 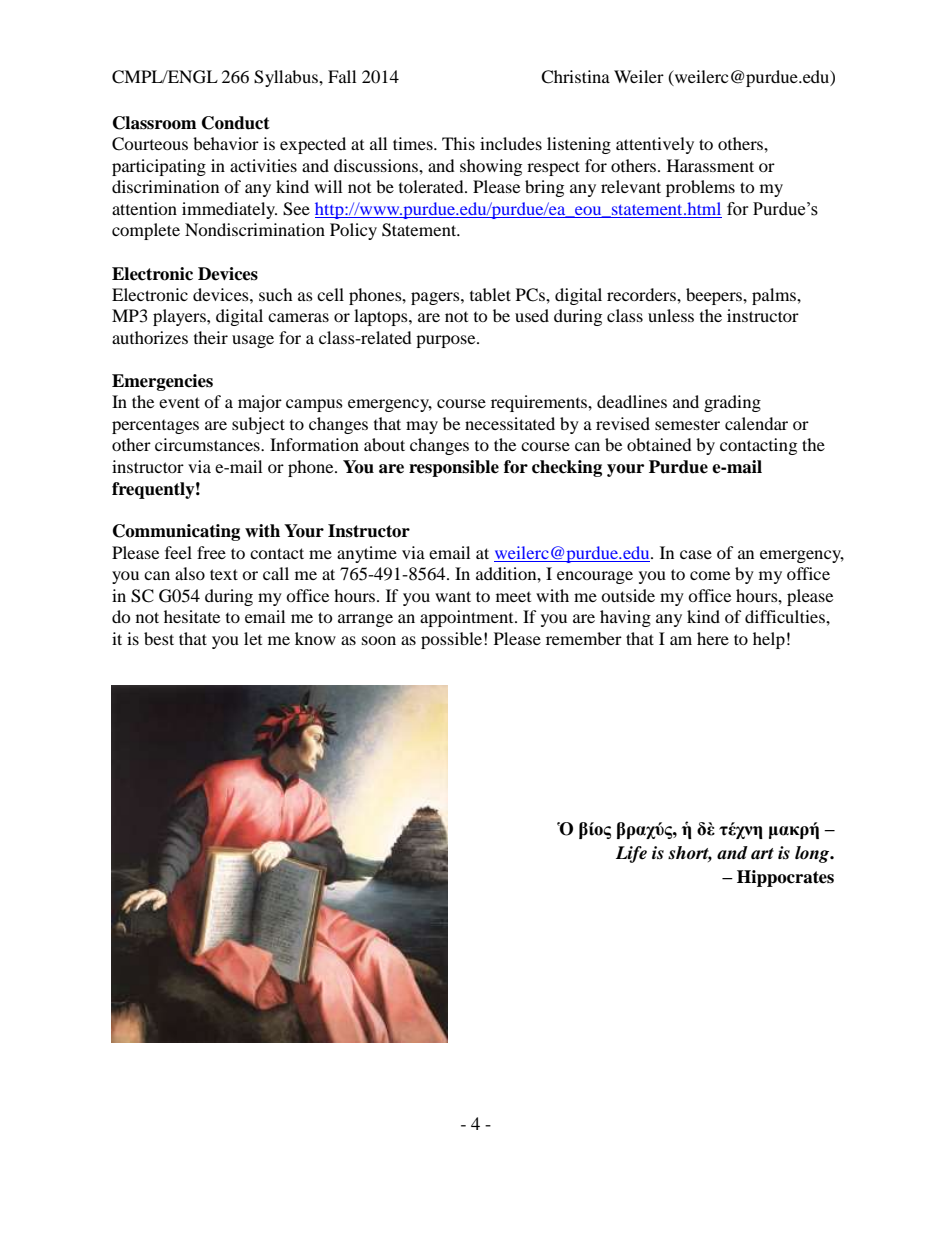 What do you see at coordinates (315, 638) in the document?
I see `know` at bounding box center [315, 638].
